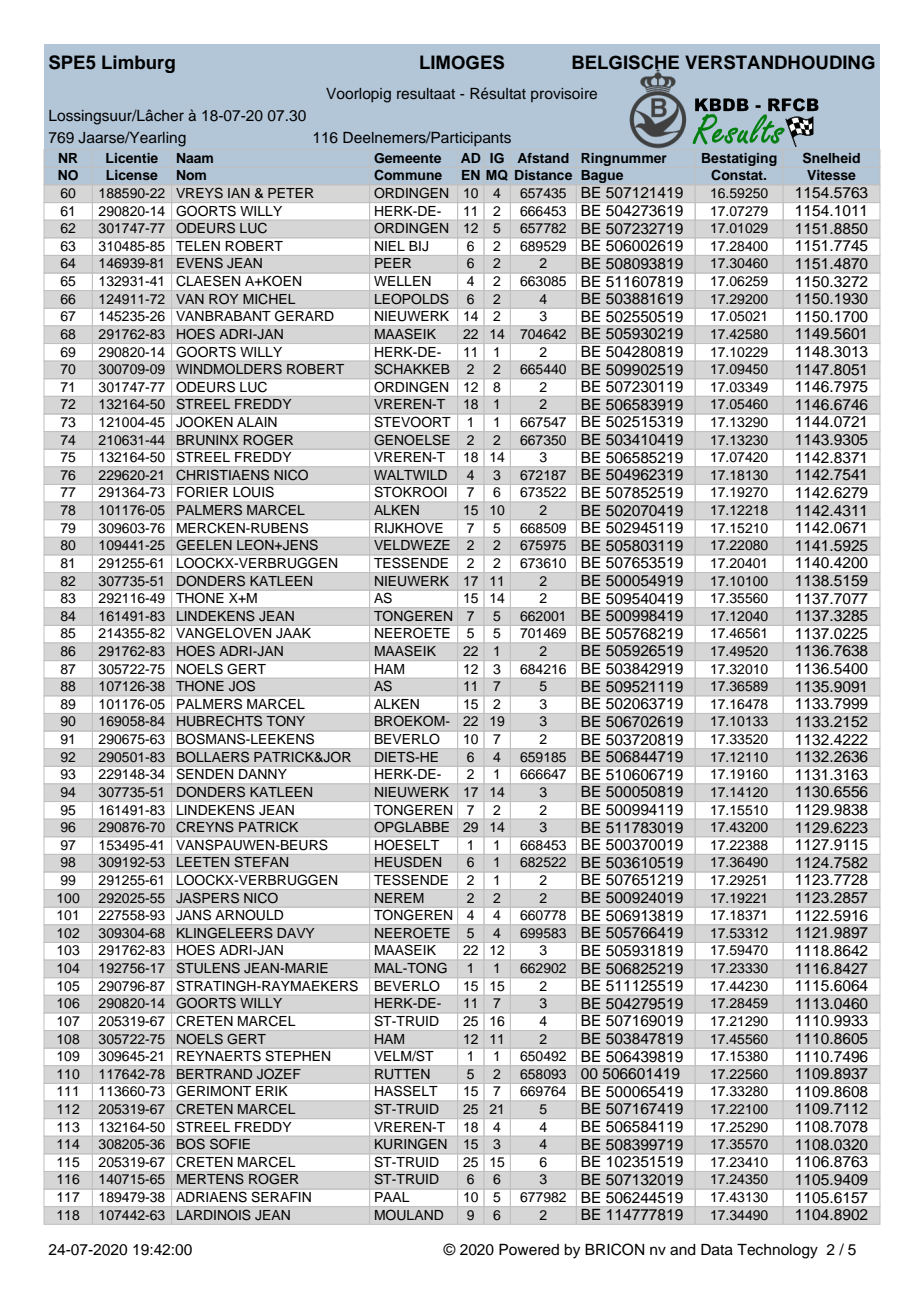 The width and height of the screenshot is (924, 1308). I want to click on Technology, so click(777, 1251).
